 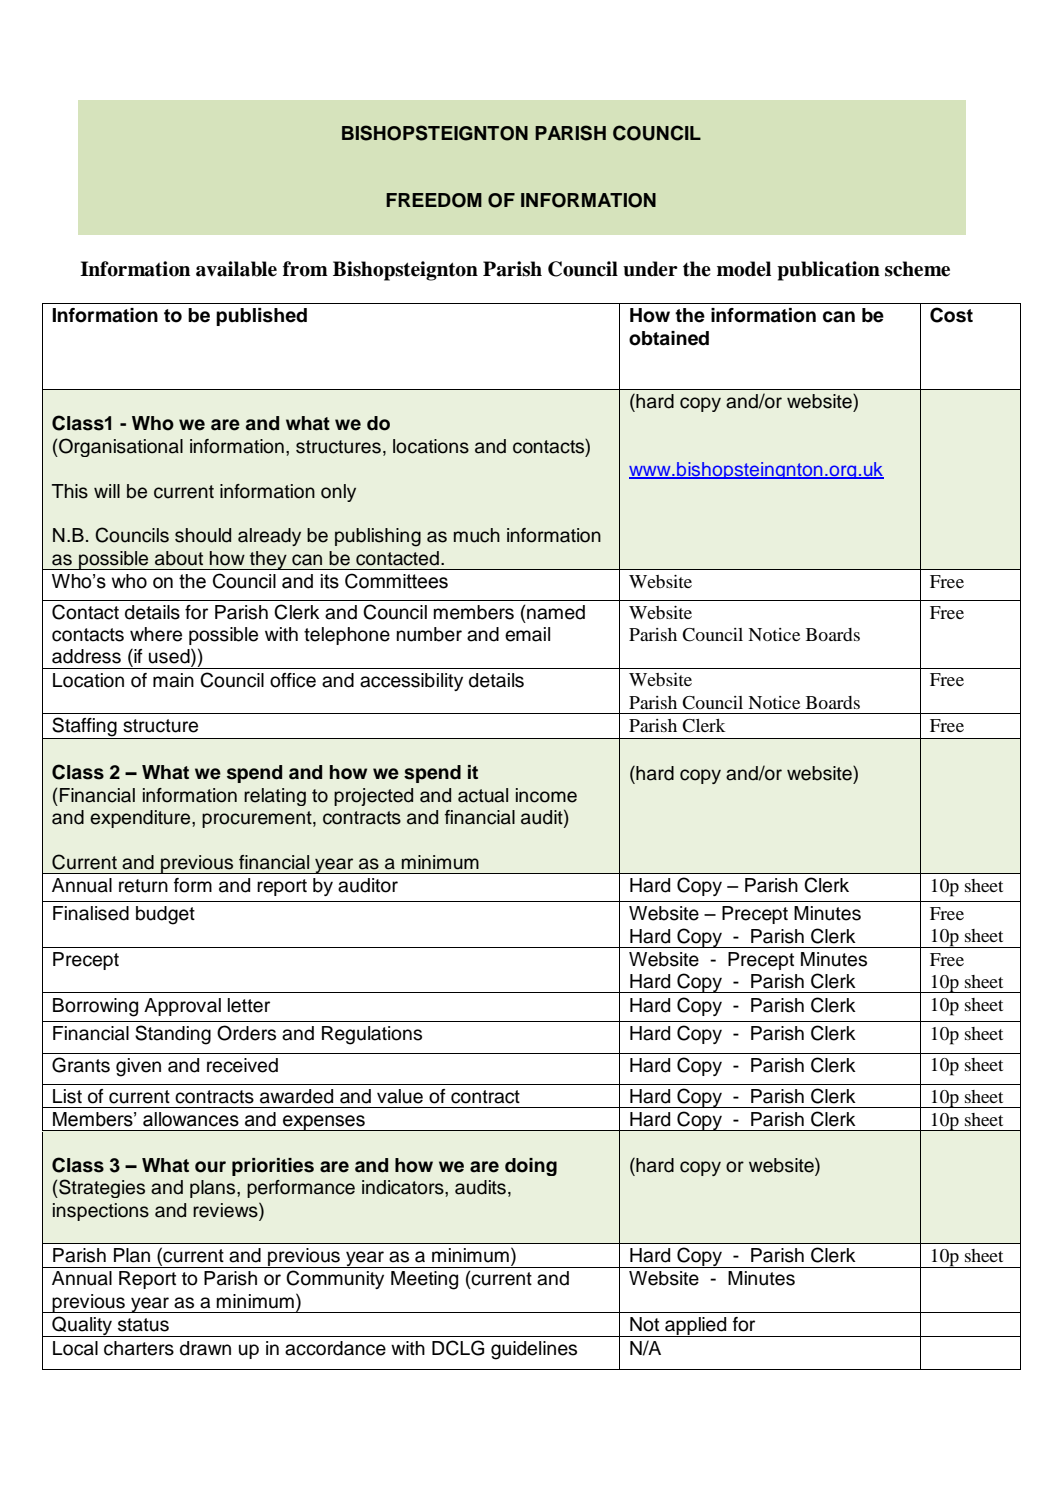 What do you see at coordinates (373, 797) in the screenshot?
I see `projected` at bounding box center [373, 797].
